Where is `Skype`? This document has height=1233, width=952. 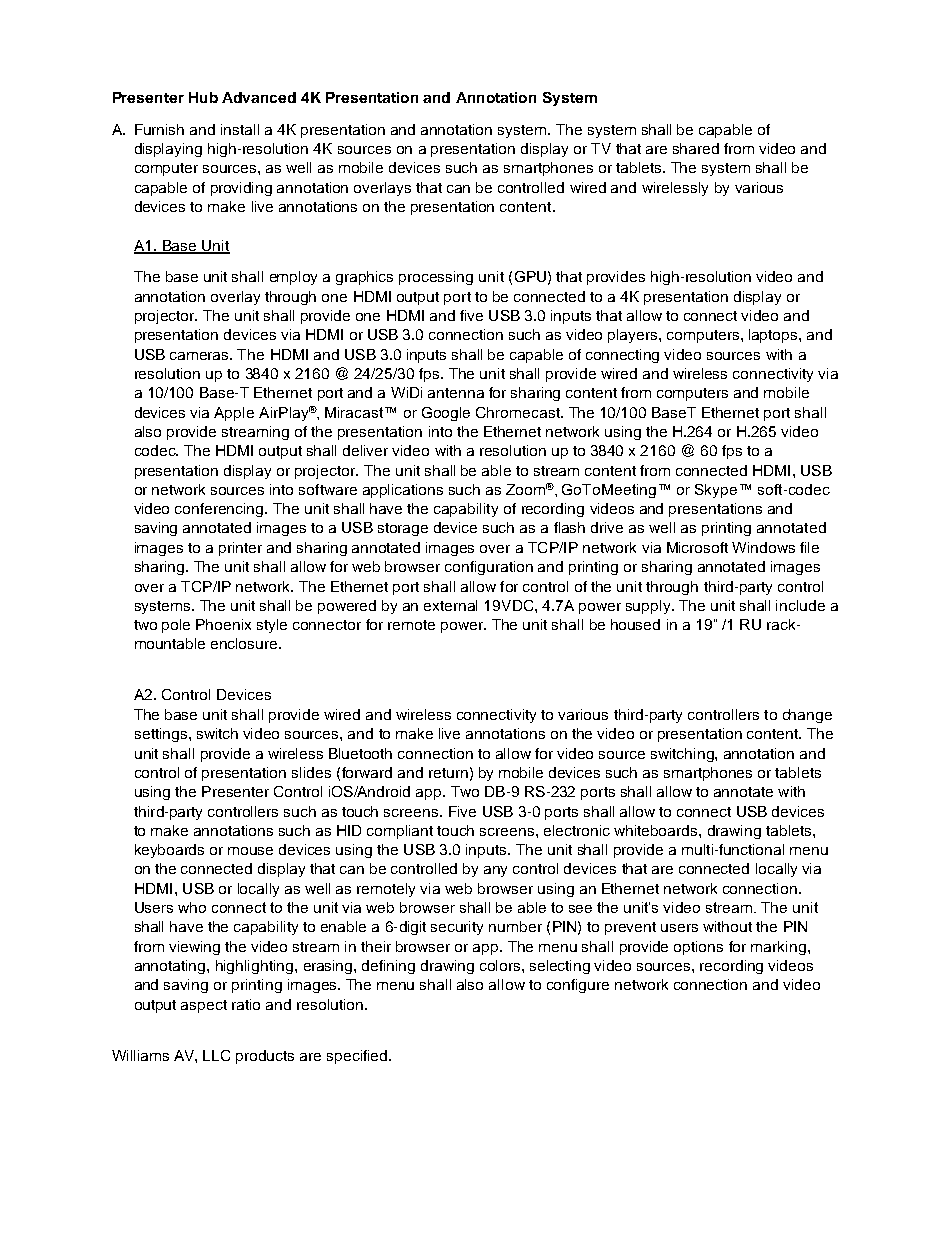
Skype is located at coordinates (716, 491).
